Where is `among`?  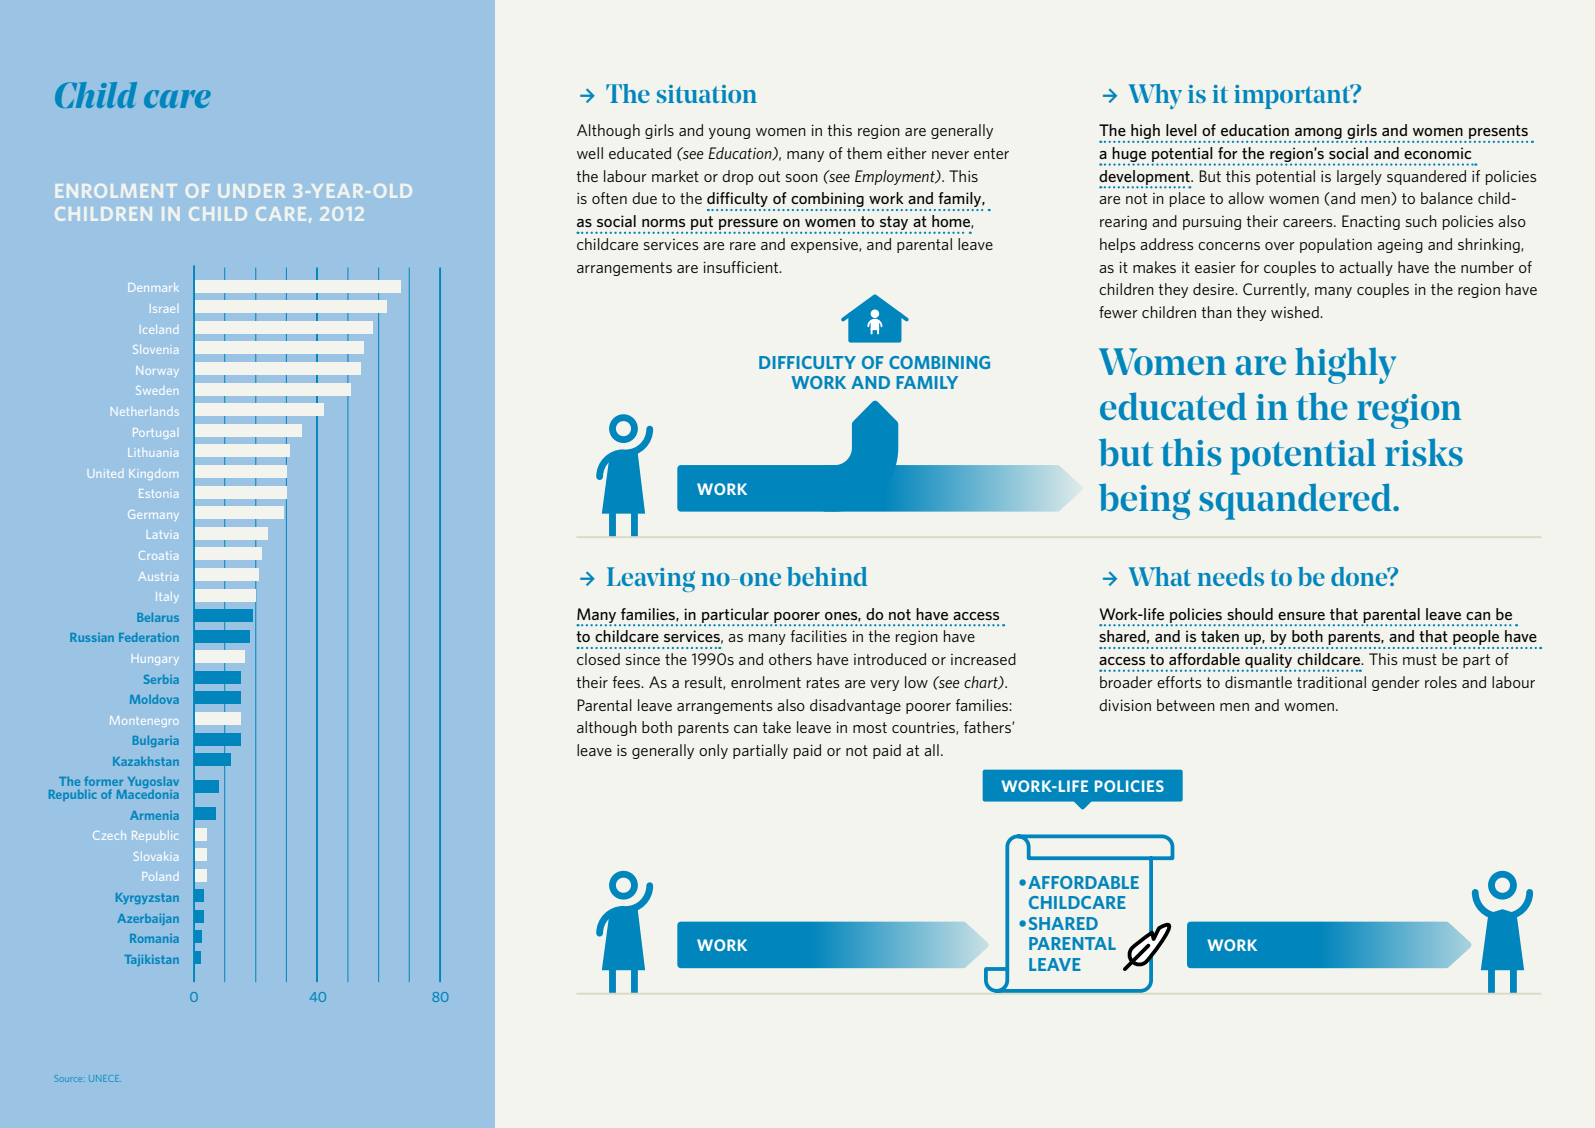 among is located at coordinates (1318, 135).
